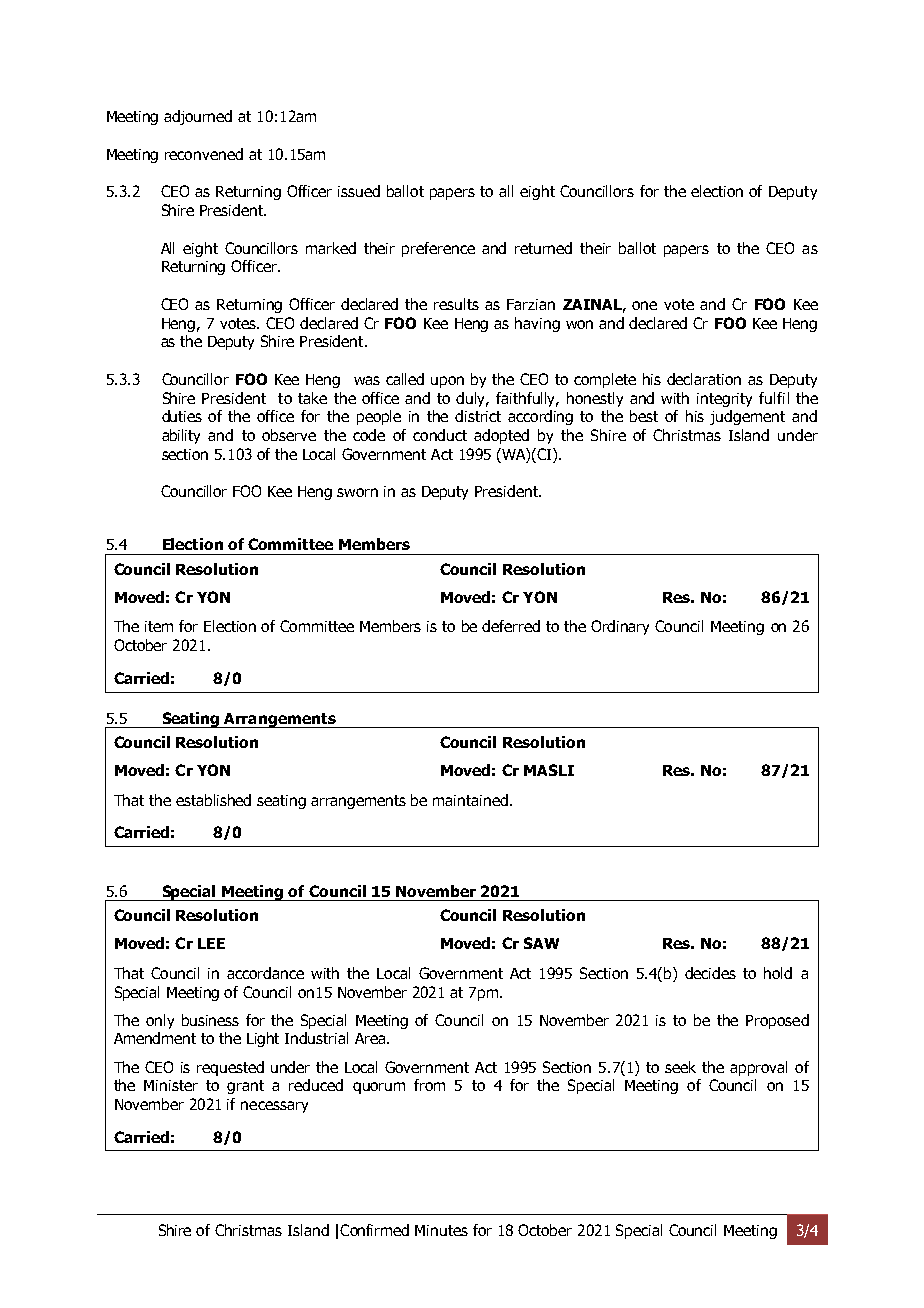 The height and width of the screenshot is (1308, 924). Describe the element at coordinates (438, 249) in the screenshot. I see `preference` at that location.
